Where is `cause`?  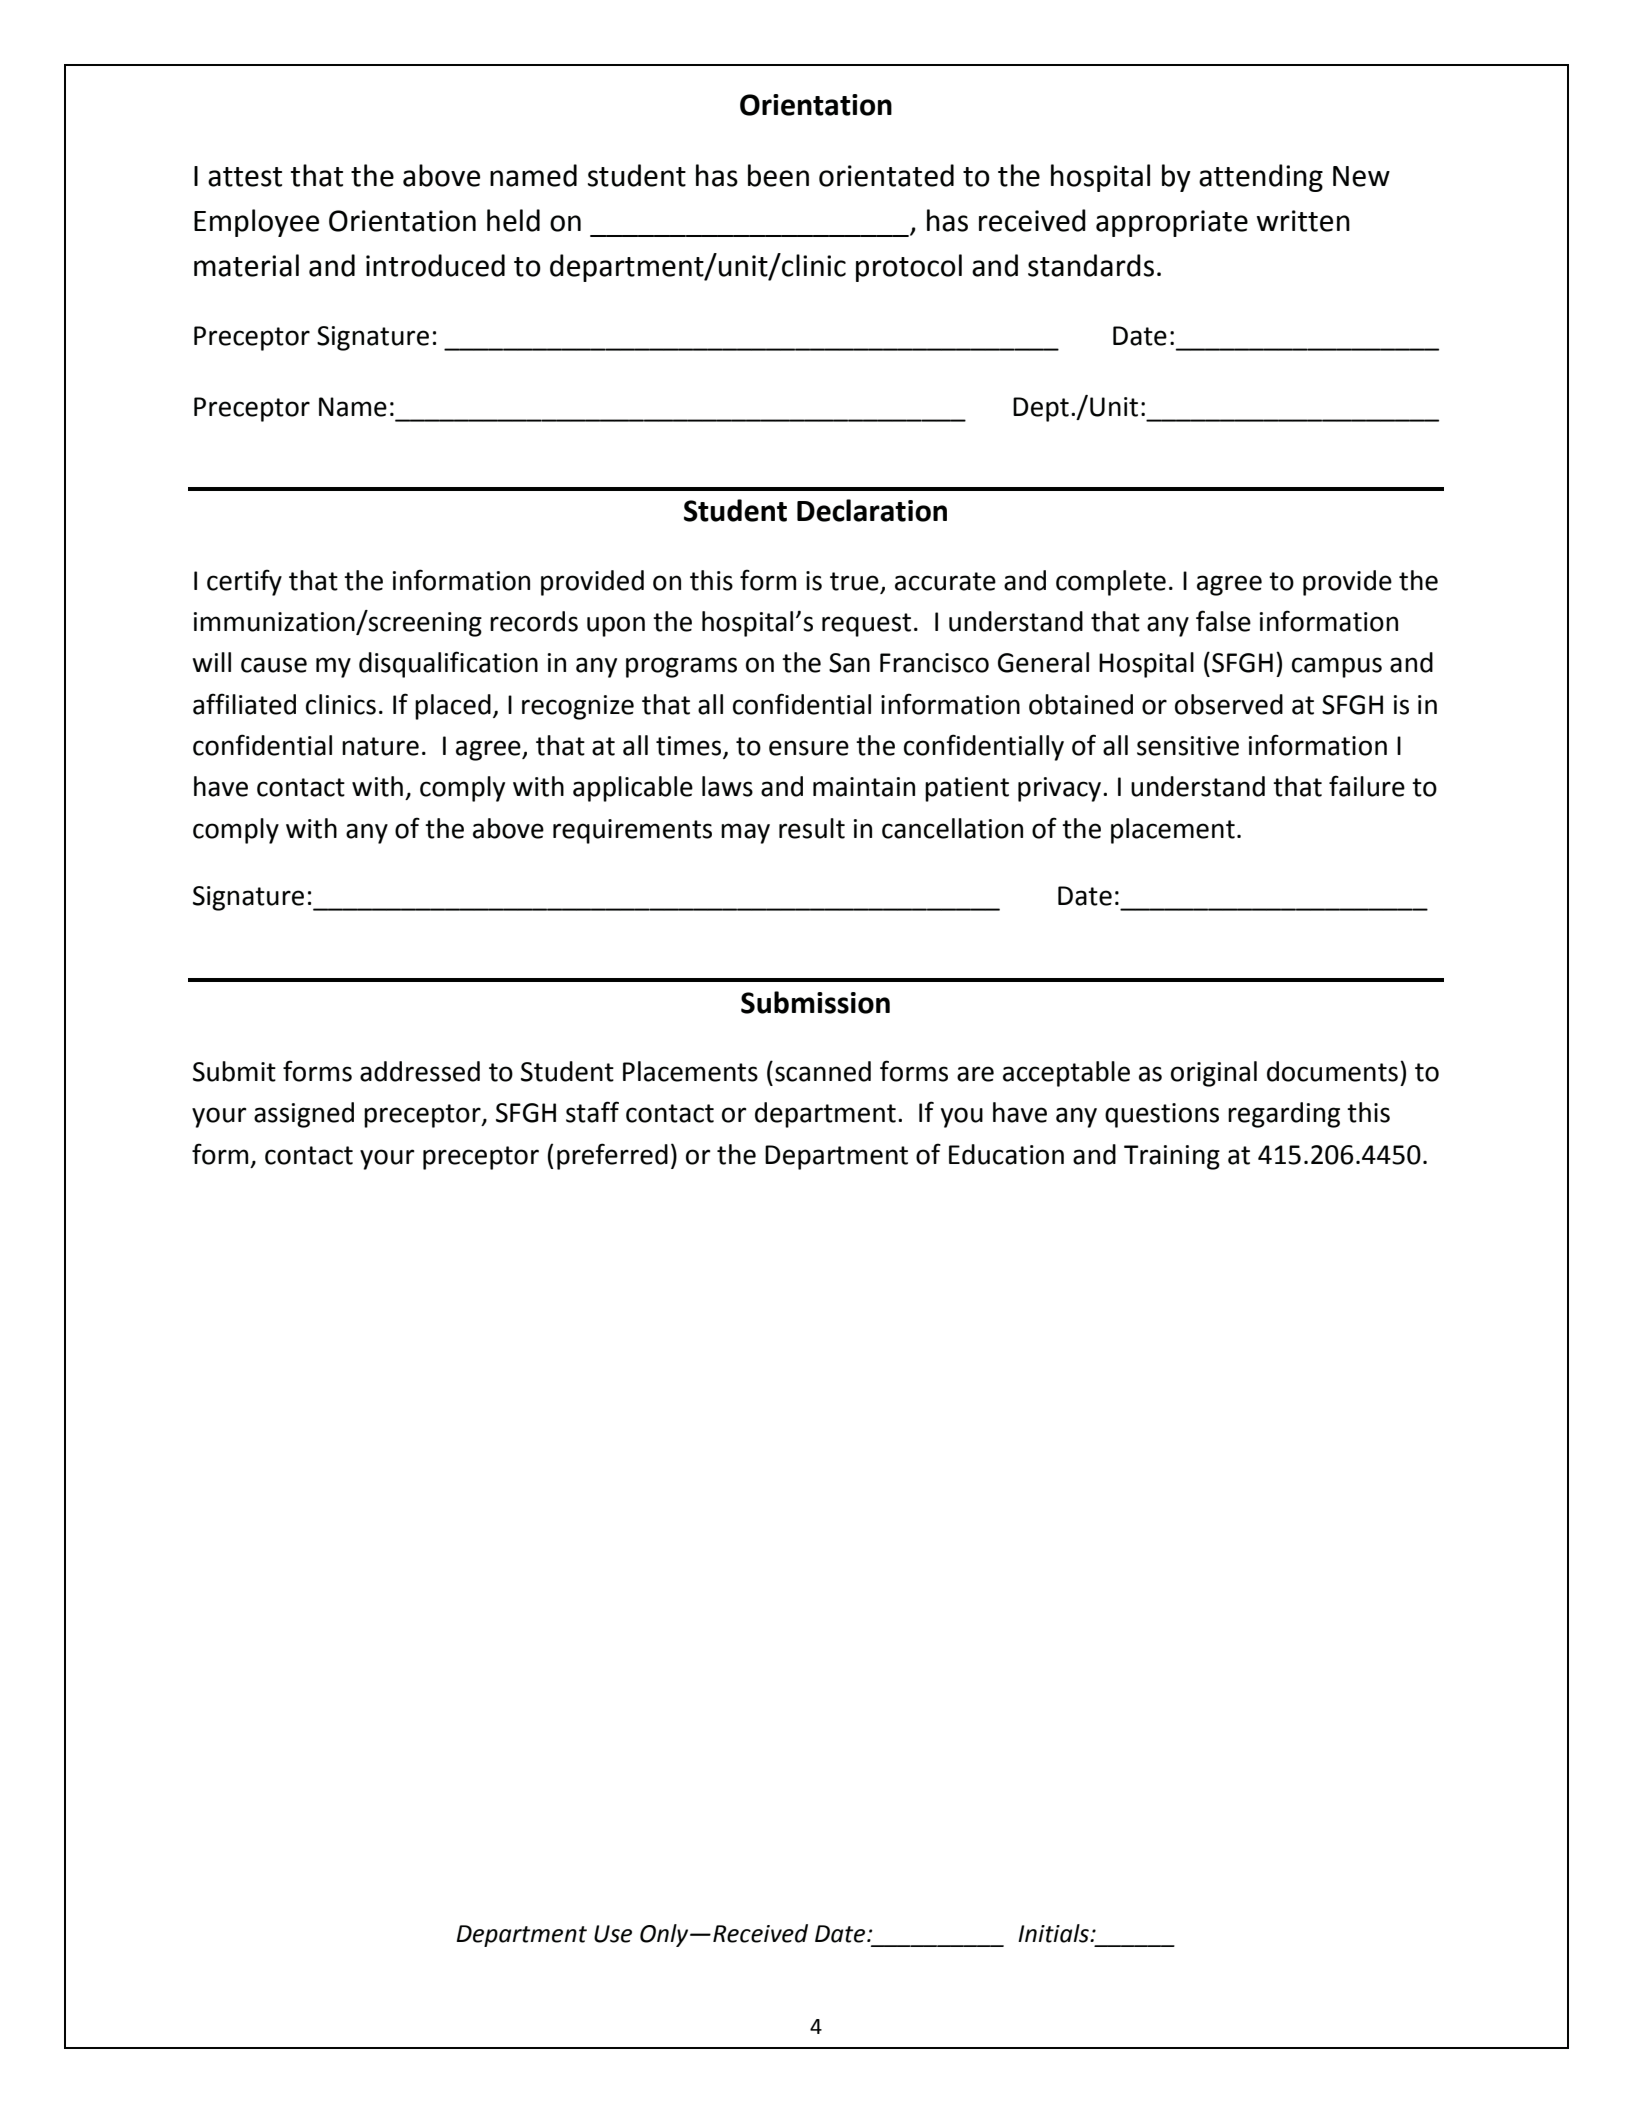
cause is located at coordinates (274, 665).
